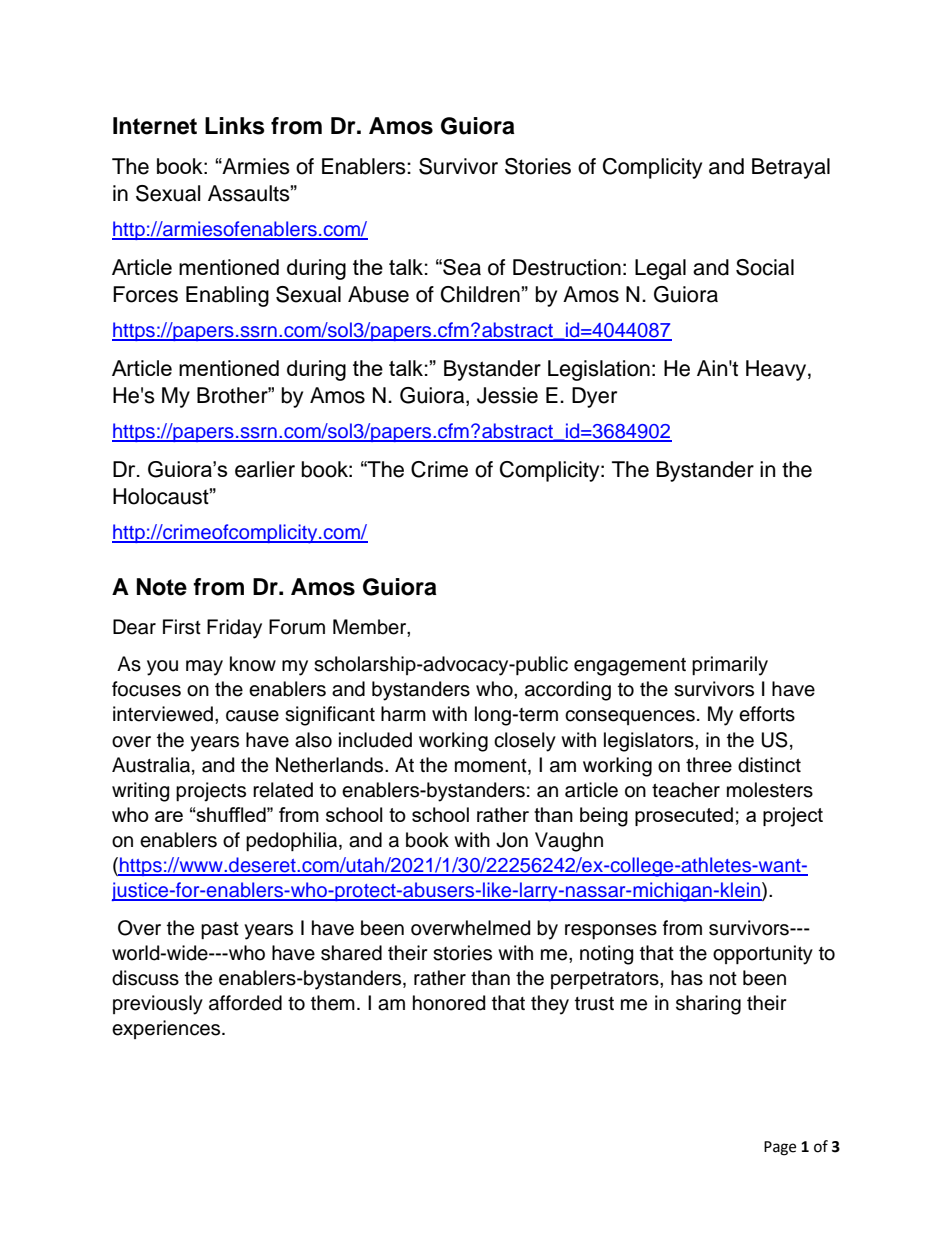 This screenshot has height=1233, width=952. What do you see at coordinates (403, 714) in the screenshot?
I see `harm` at bounding box center [403, 714].
